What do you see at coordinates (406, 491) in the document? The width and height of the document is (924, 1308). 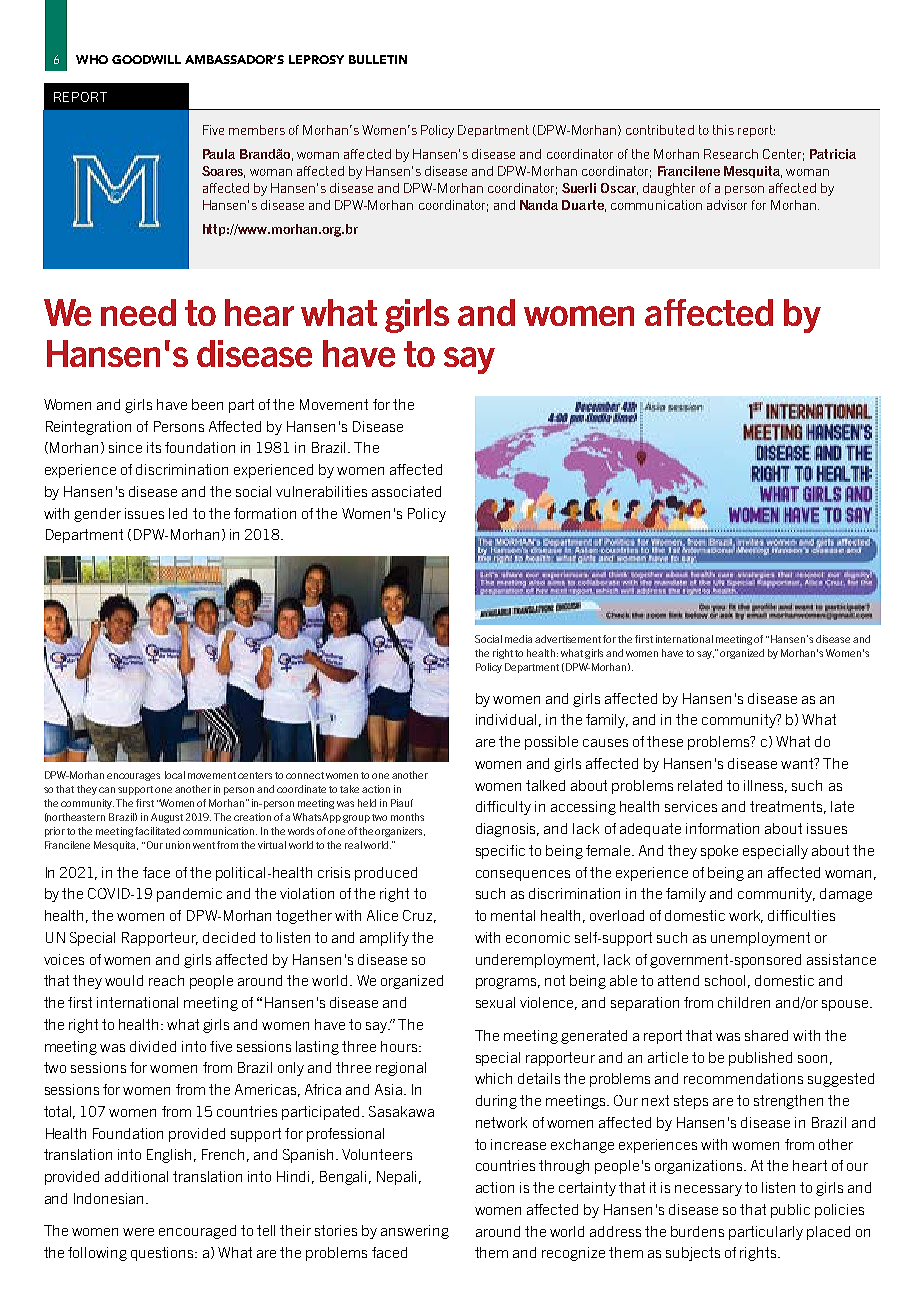 I see `associated` at bounding box center [406, 491].
